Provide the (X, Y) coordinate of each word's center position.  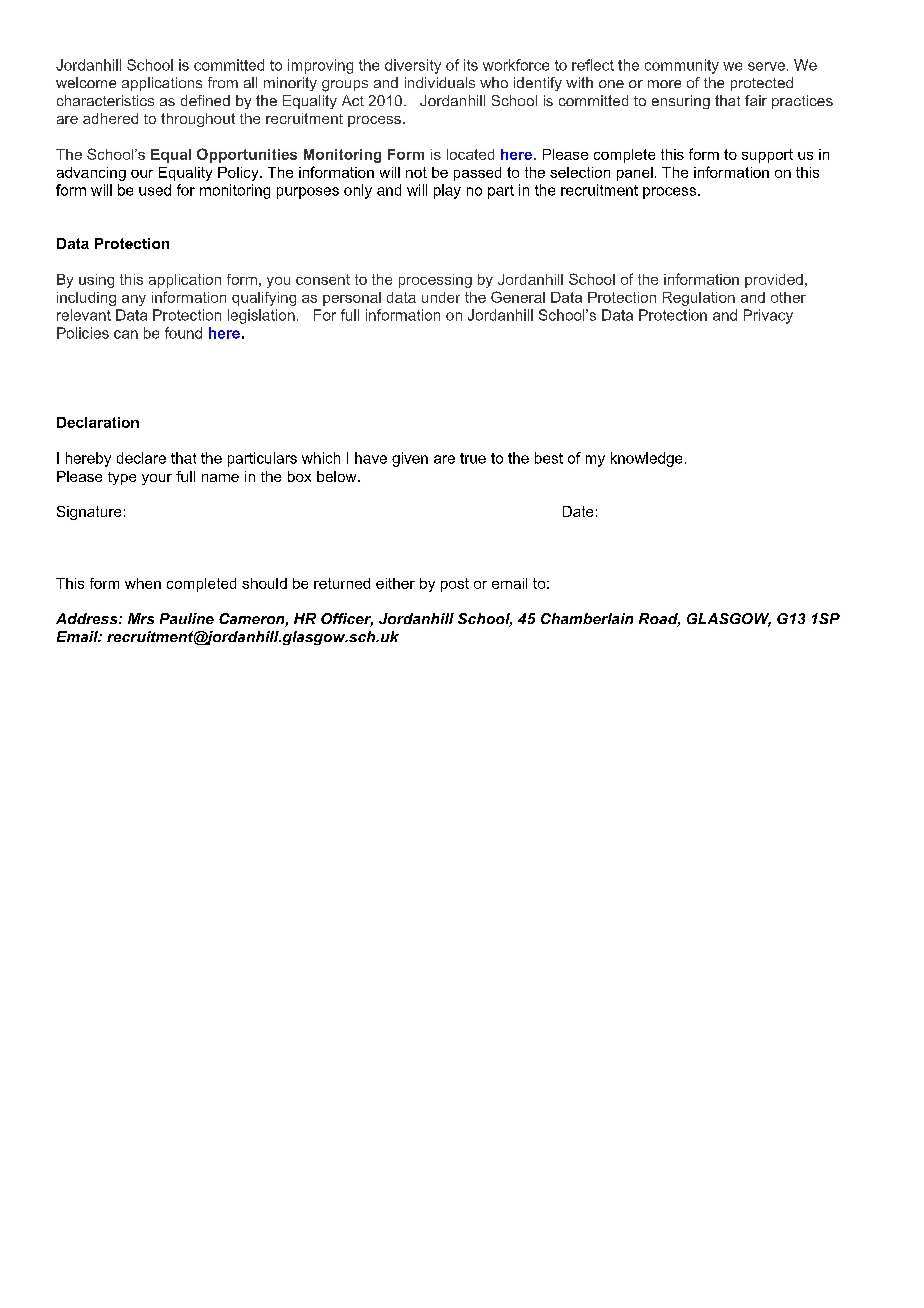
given (410, 459)
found (183, 333)
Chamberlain (587, 618)
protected (762, 84)
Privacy (768, 316)
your (157, 479)
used (155, 190)
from (223, 82)
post (455, 585)
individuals (440, 82)
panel (635, 174)
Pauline (187, 618)
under (441, 297)
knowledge (646, 459)
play (447, 191)
